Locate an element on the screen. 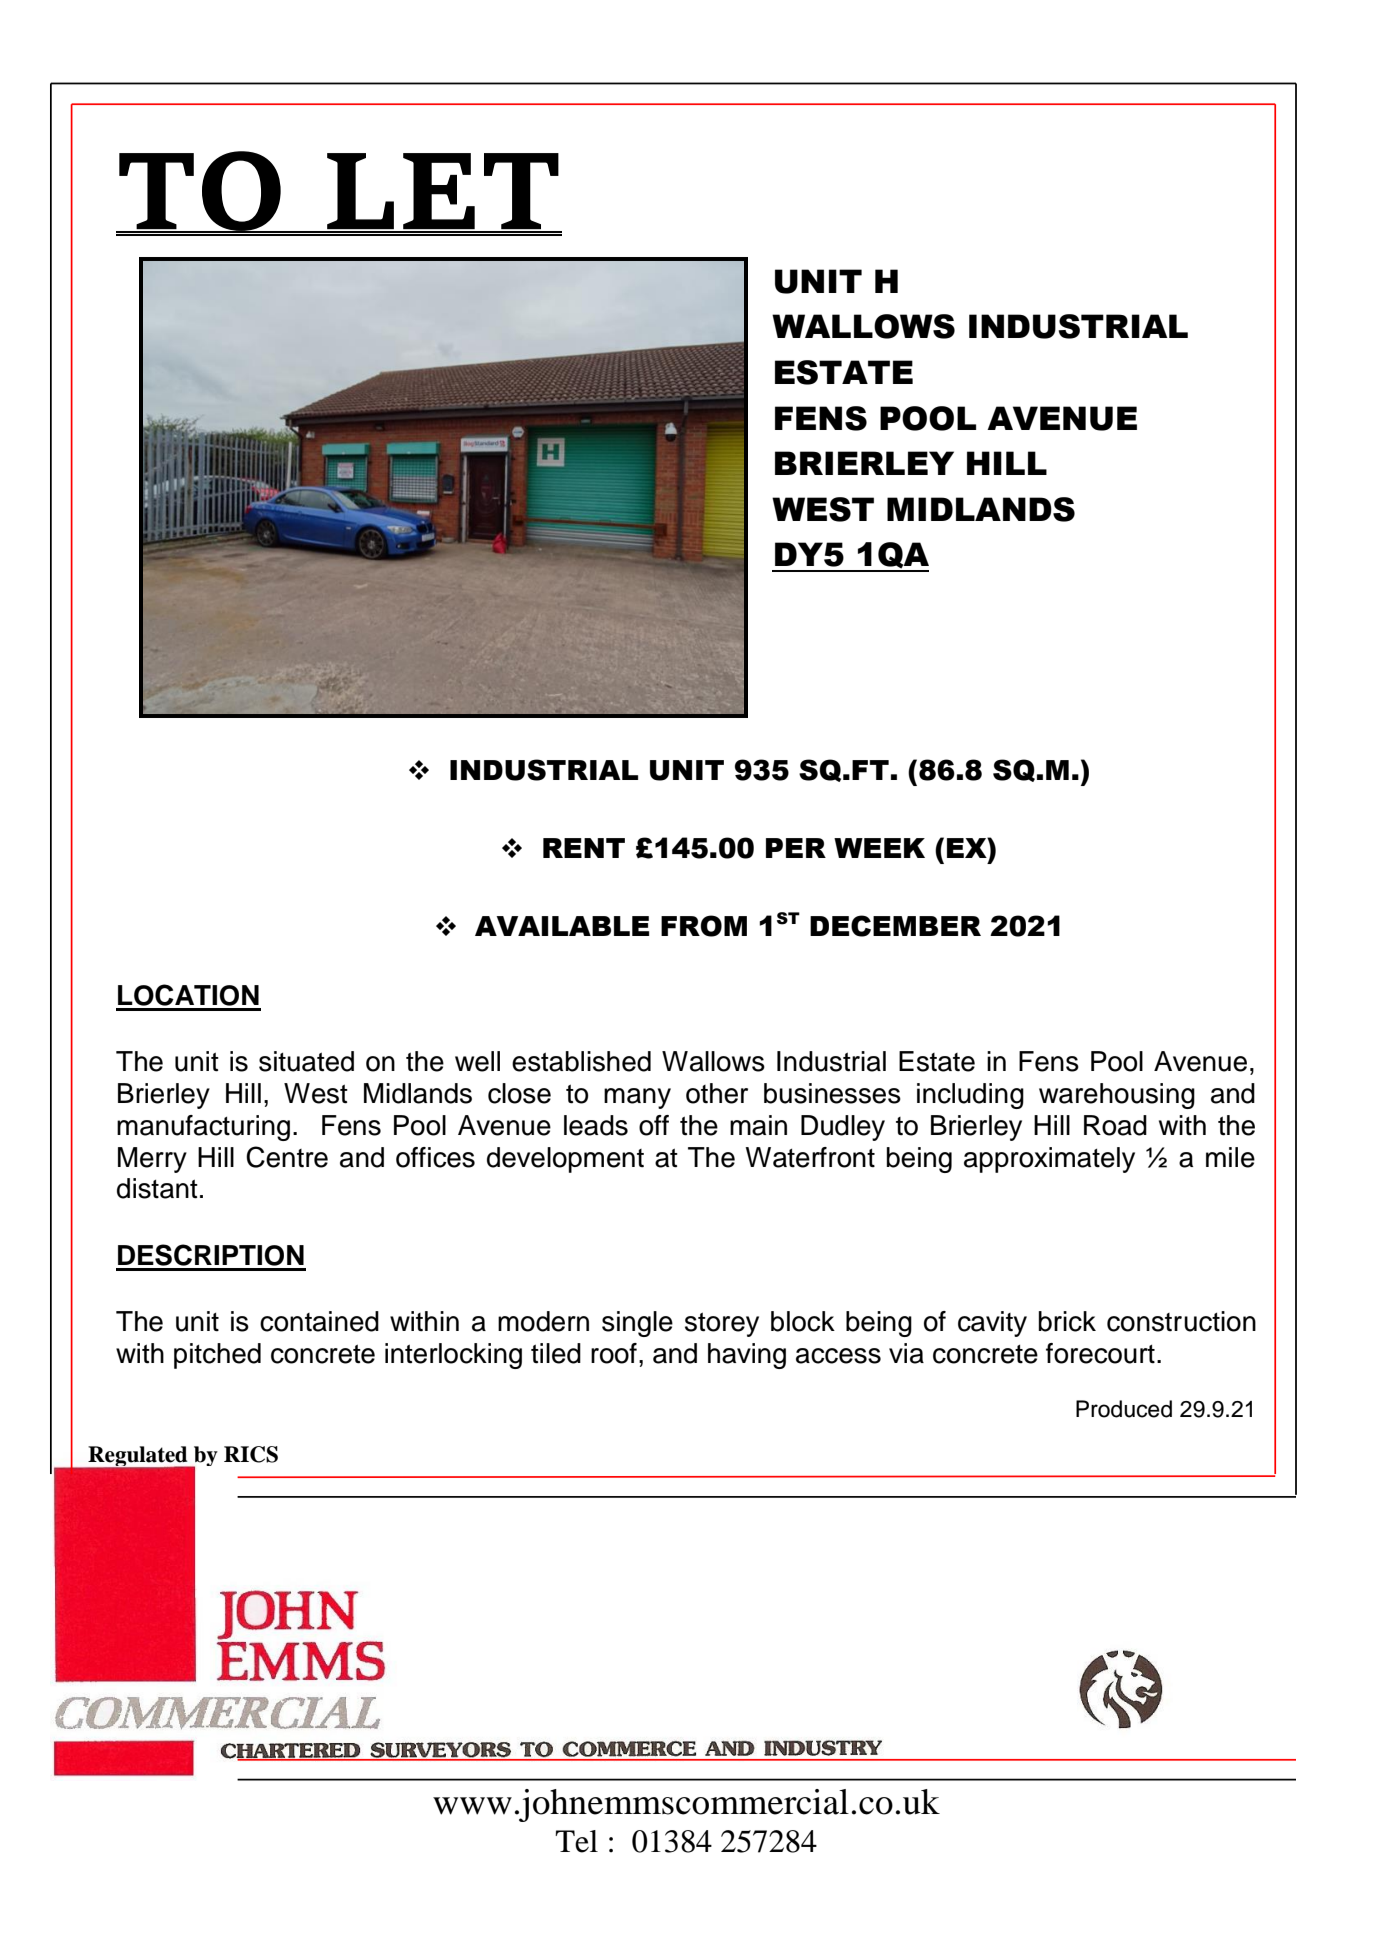  RICS is located at coordinates (251, 1454).
